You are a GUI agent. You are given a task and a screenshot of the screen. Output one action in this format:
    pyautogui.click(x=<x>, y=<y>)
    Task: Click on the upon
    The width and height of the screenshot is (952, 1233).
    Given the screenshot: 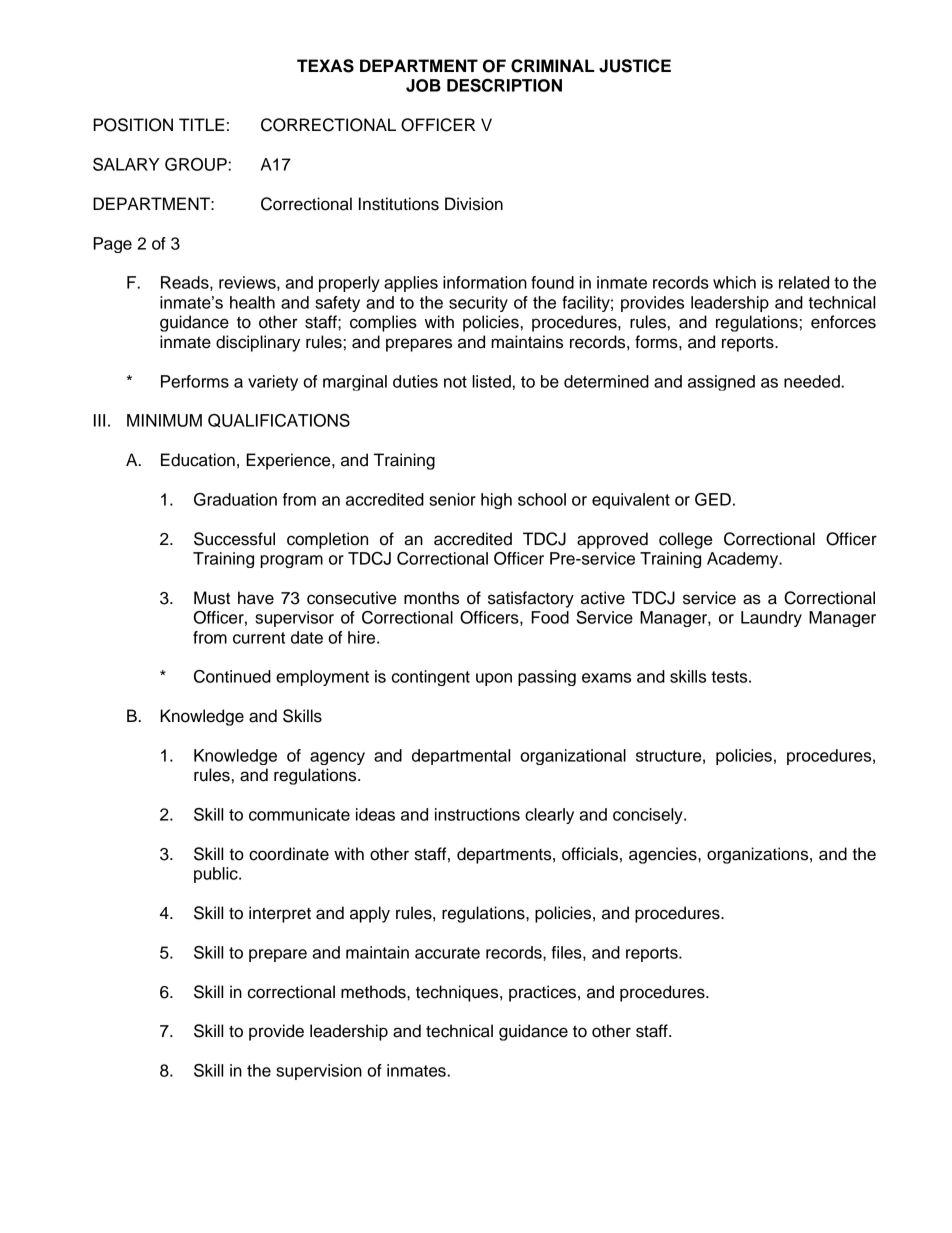 What is the action you would take?
    pyautogui.click(x=494, y=679)
